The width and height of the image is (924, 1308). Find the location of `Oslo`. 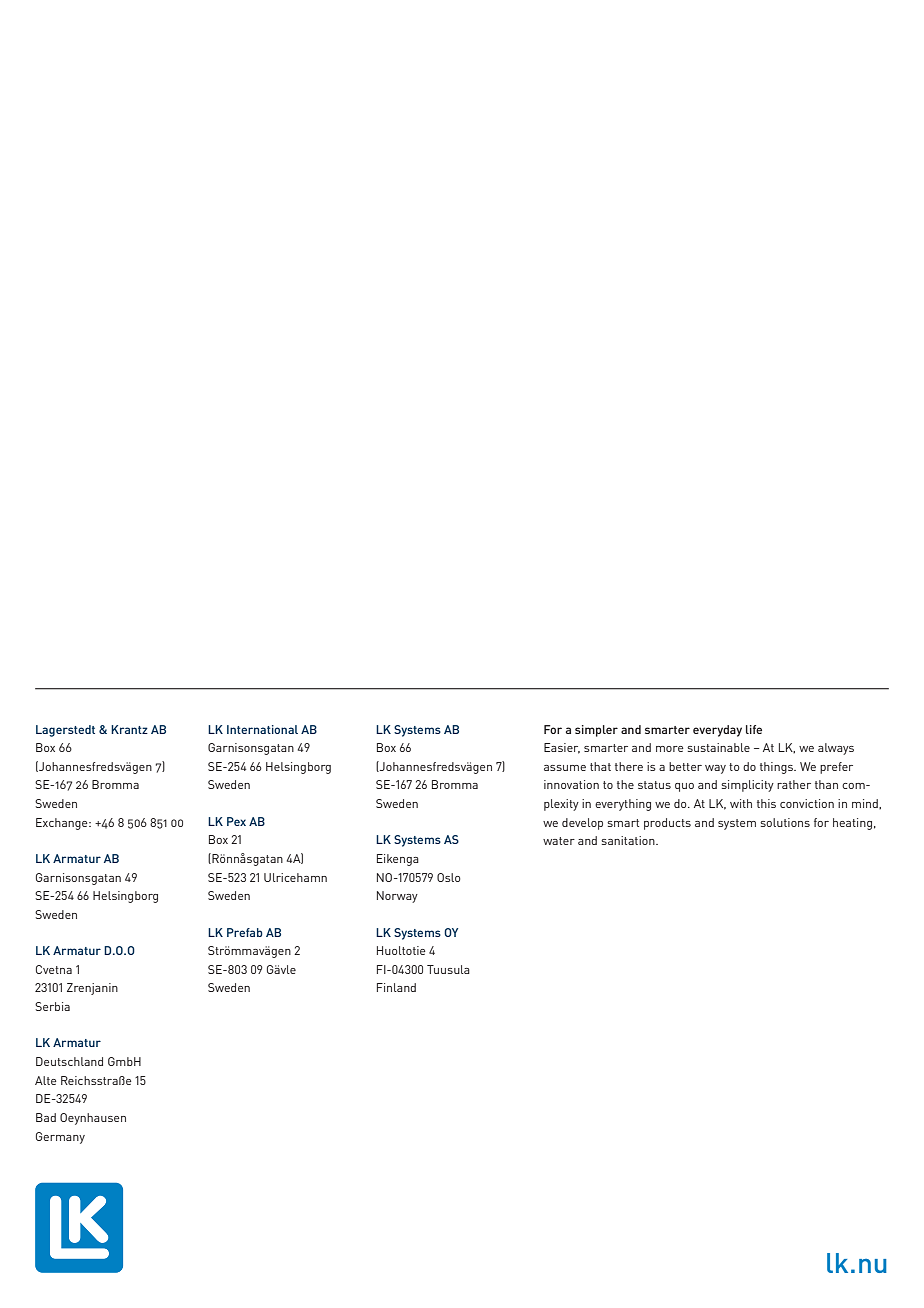

Oslo is located at coordinates (448, 877).
